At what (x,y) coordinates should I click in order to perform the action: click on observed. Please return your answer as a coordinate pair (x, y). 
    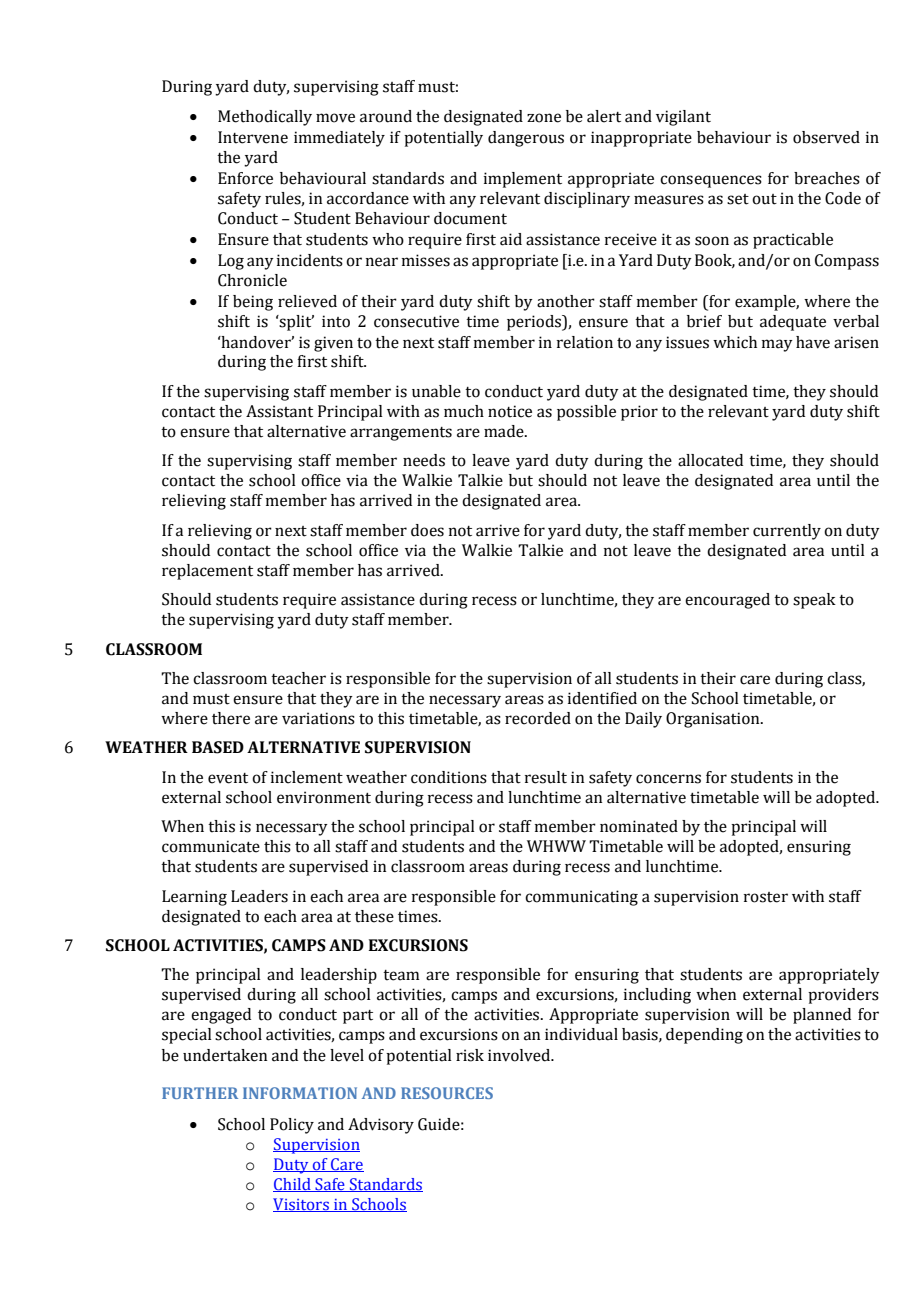
    Looking at the image, I should click on (826, 137).
